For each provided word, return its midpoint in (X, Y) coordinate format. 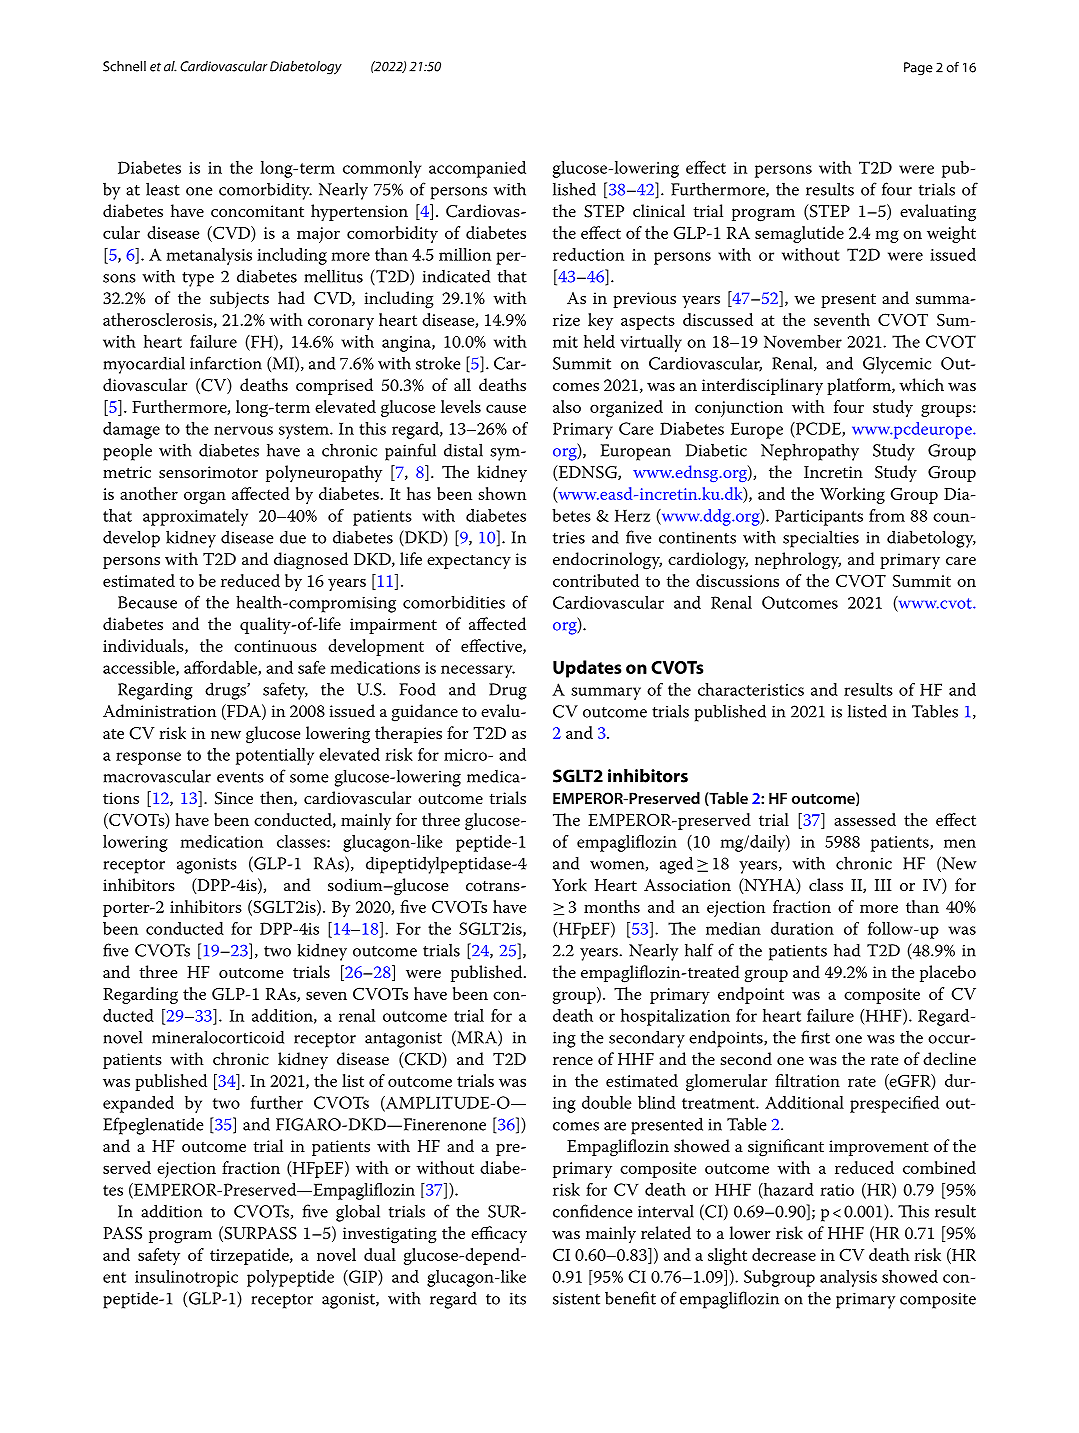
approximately (195, 517)
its (518, 1298)
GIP (363, 1276)
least (163, 189)
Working (852, 495)
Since (234, 798)
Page (918, 69)
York (569, 884)
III (883, 885)
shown (502, 493)
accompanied (477, 169)
